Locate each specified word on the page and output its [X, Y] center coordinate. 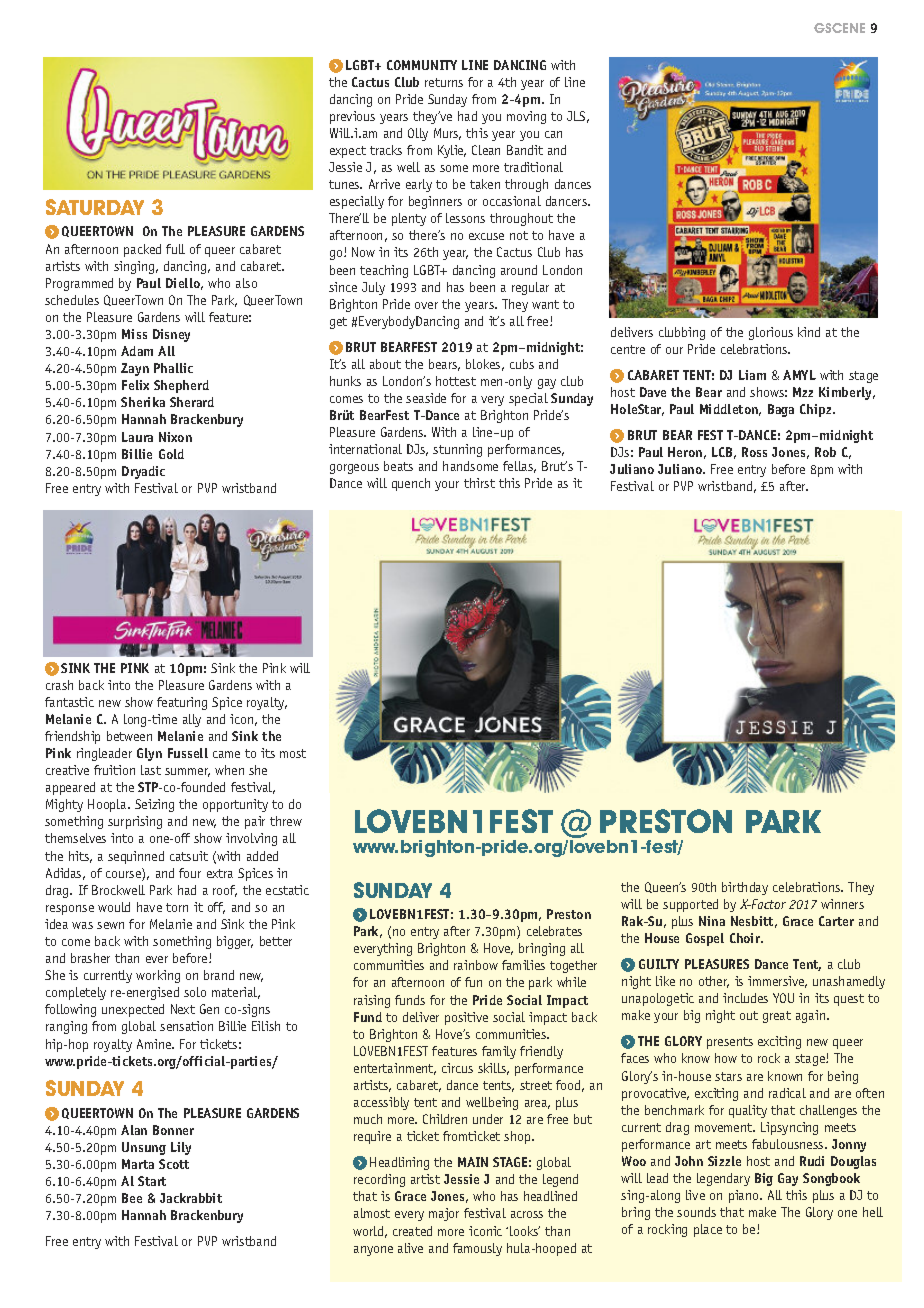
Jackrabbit [191, 1198]
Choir [746, 938]
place [708, 1230]
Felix [135, 385]
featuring [182, 703]
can [553, 134]
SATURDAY [95, 207]
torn [177, 907]
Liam [752, 375]
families [523, 965]
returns [444, 82]
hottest [456, 381]
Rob [825, 452]
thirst [479, 483]
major [444, 1214]
